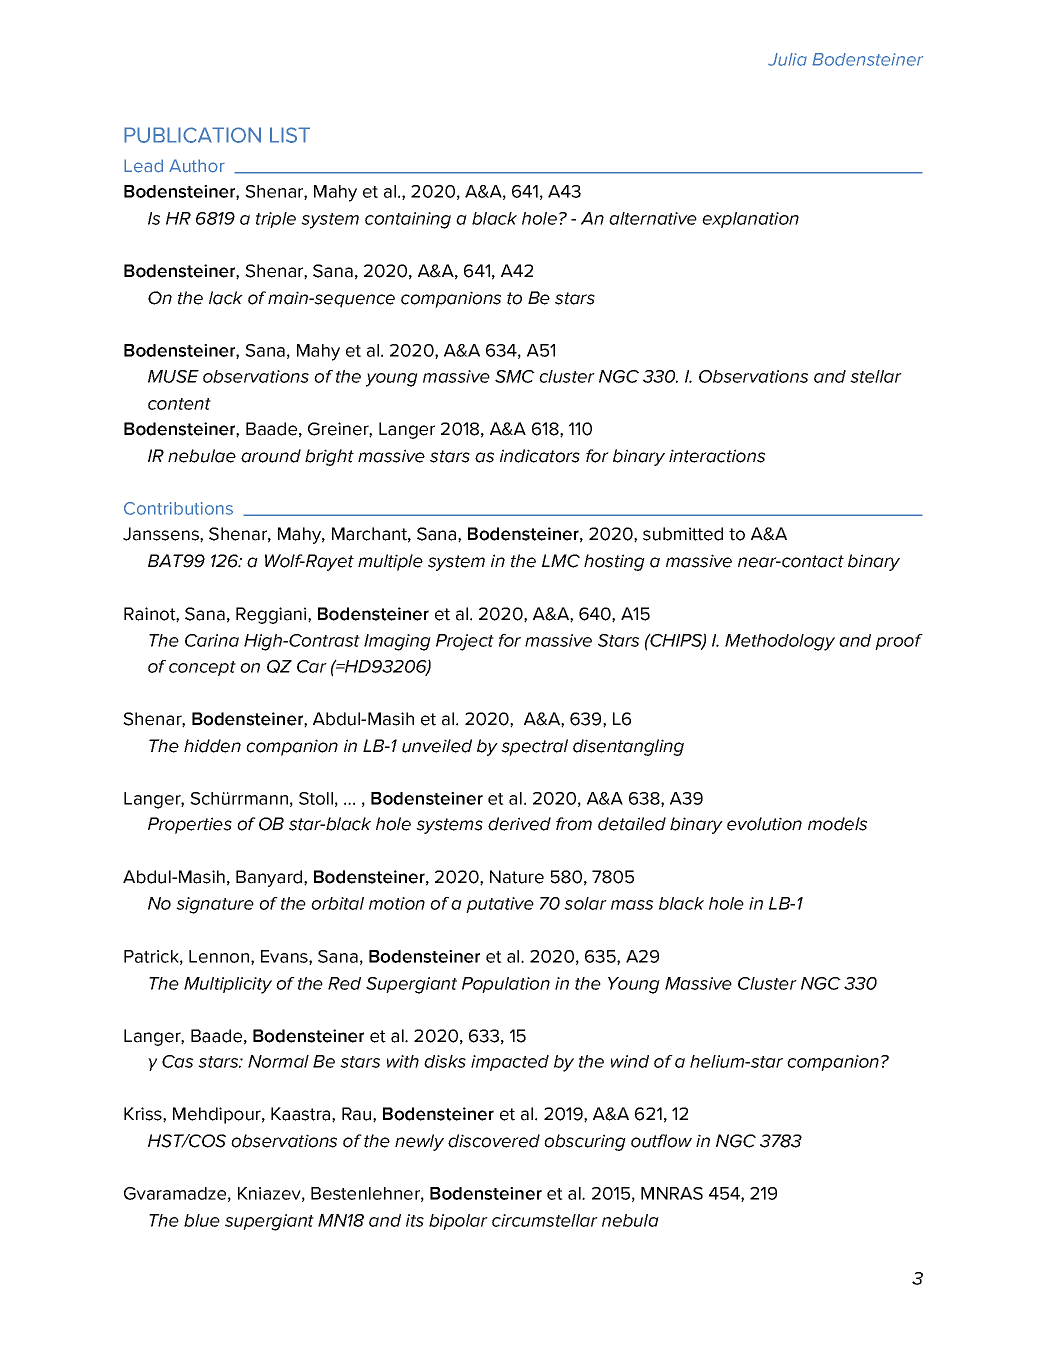  What do you see at coordinates (780, 642) in the image?
I see `Methodology` at bounding box center [780, 642].
